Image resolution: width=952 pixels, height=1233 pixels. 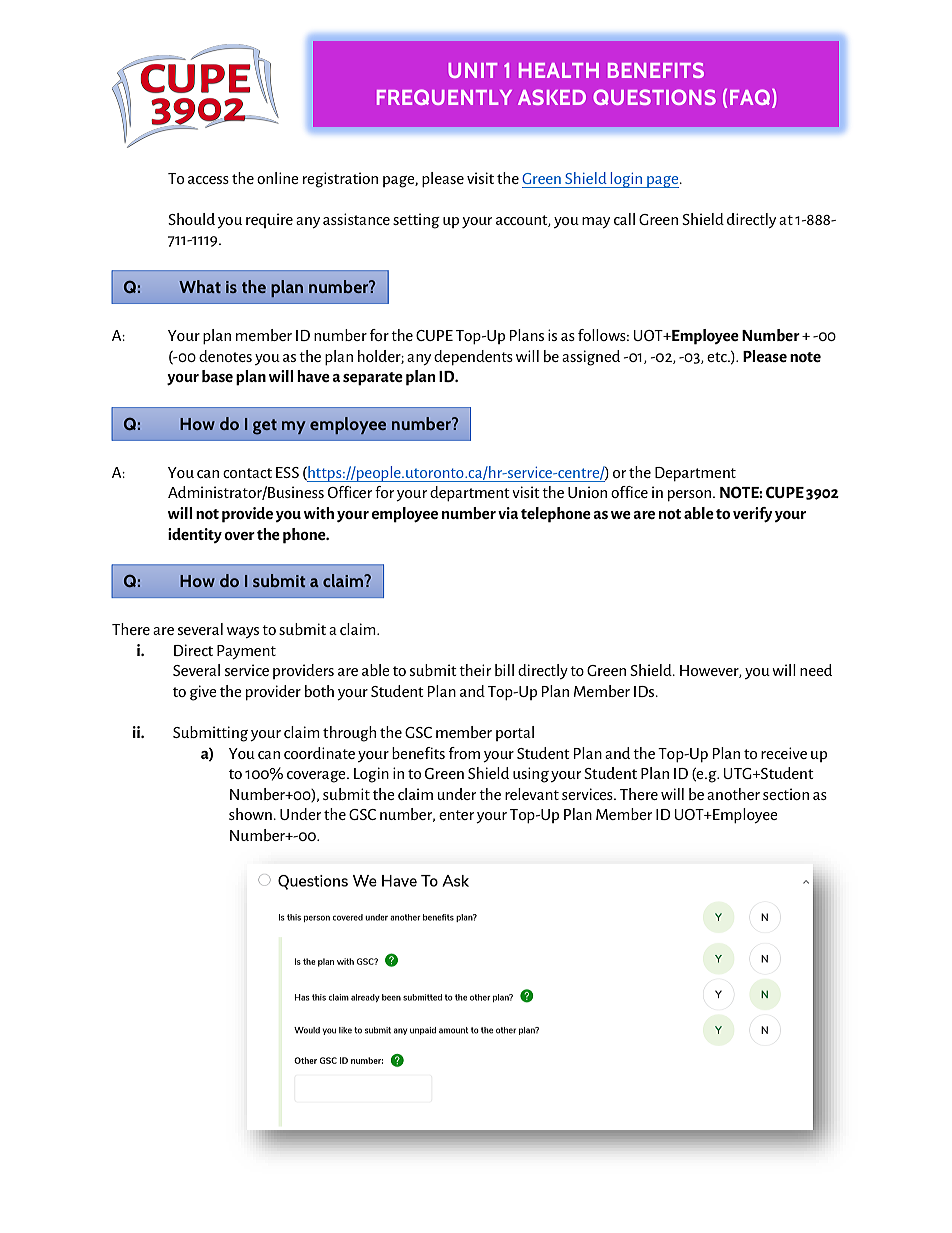 I want to click on FAQ, so click(x=751, y=98).
